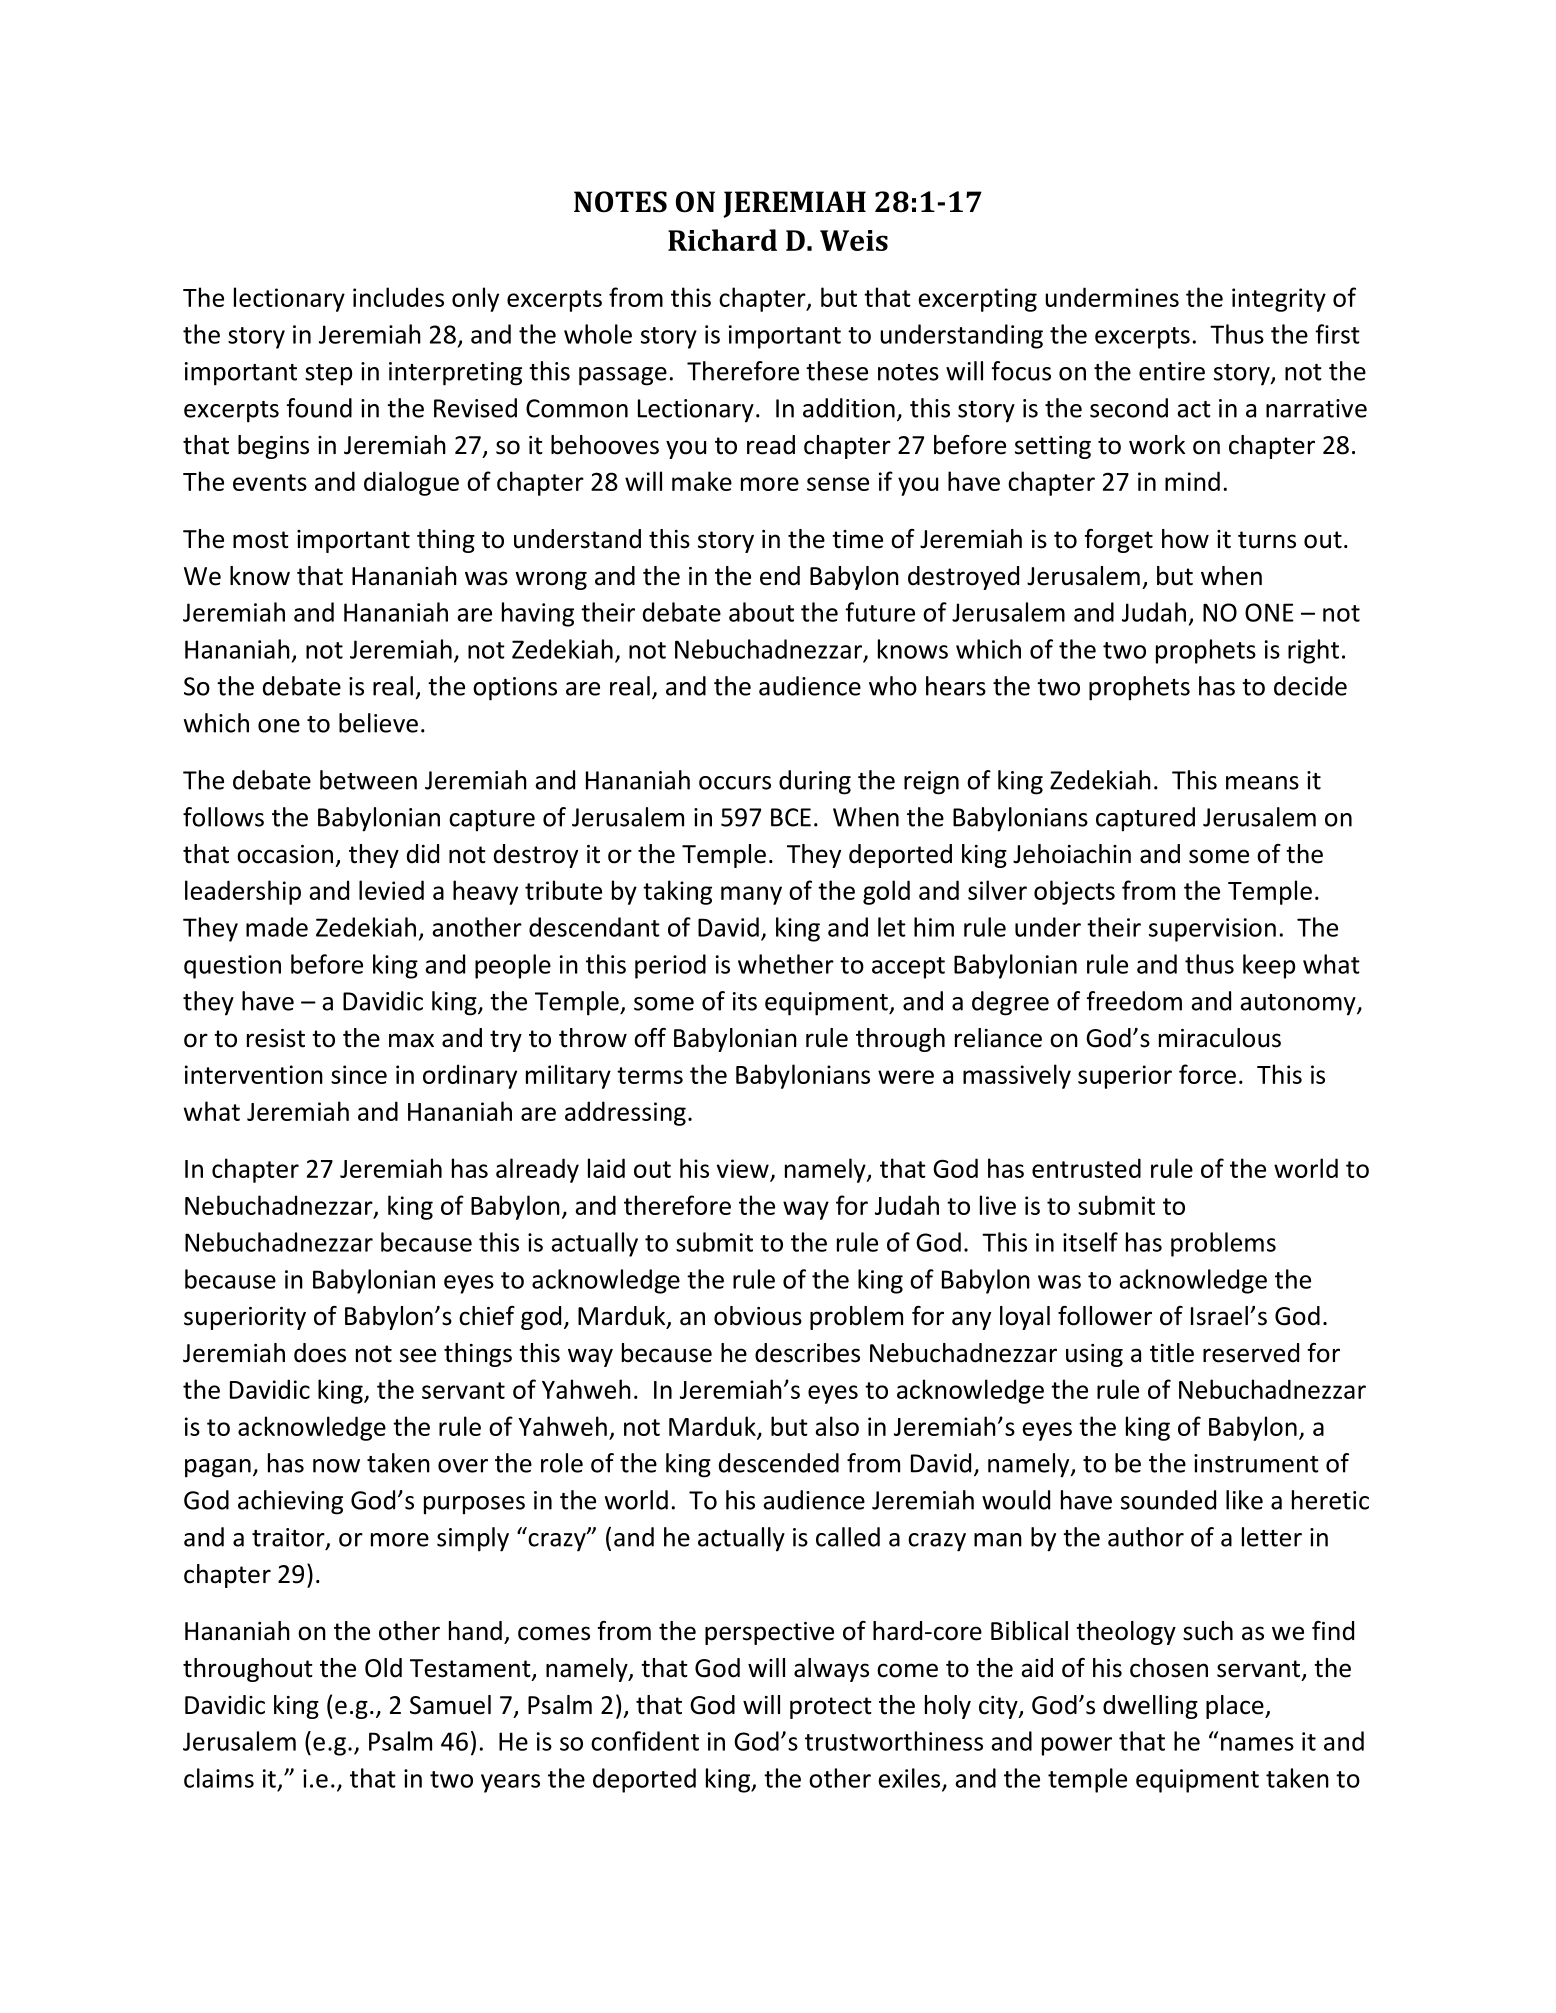 Image resolution: width=1556 pixels, height=2013 pixels. I want to click on Weis, so click(854, 240).
